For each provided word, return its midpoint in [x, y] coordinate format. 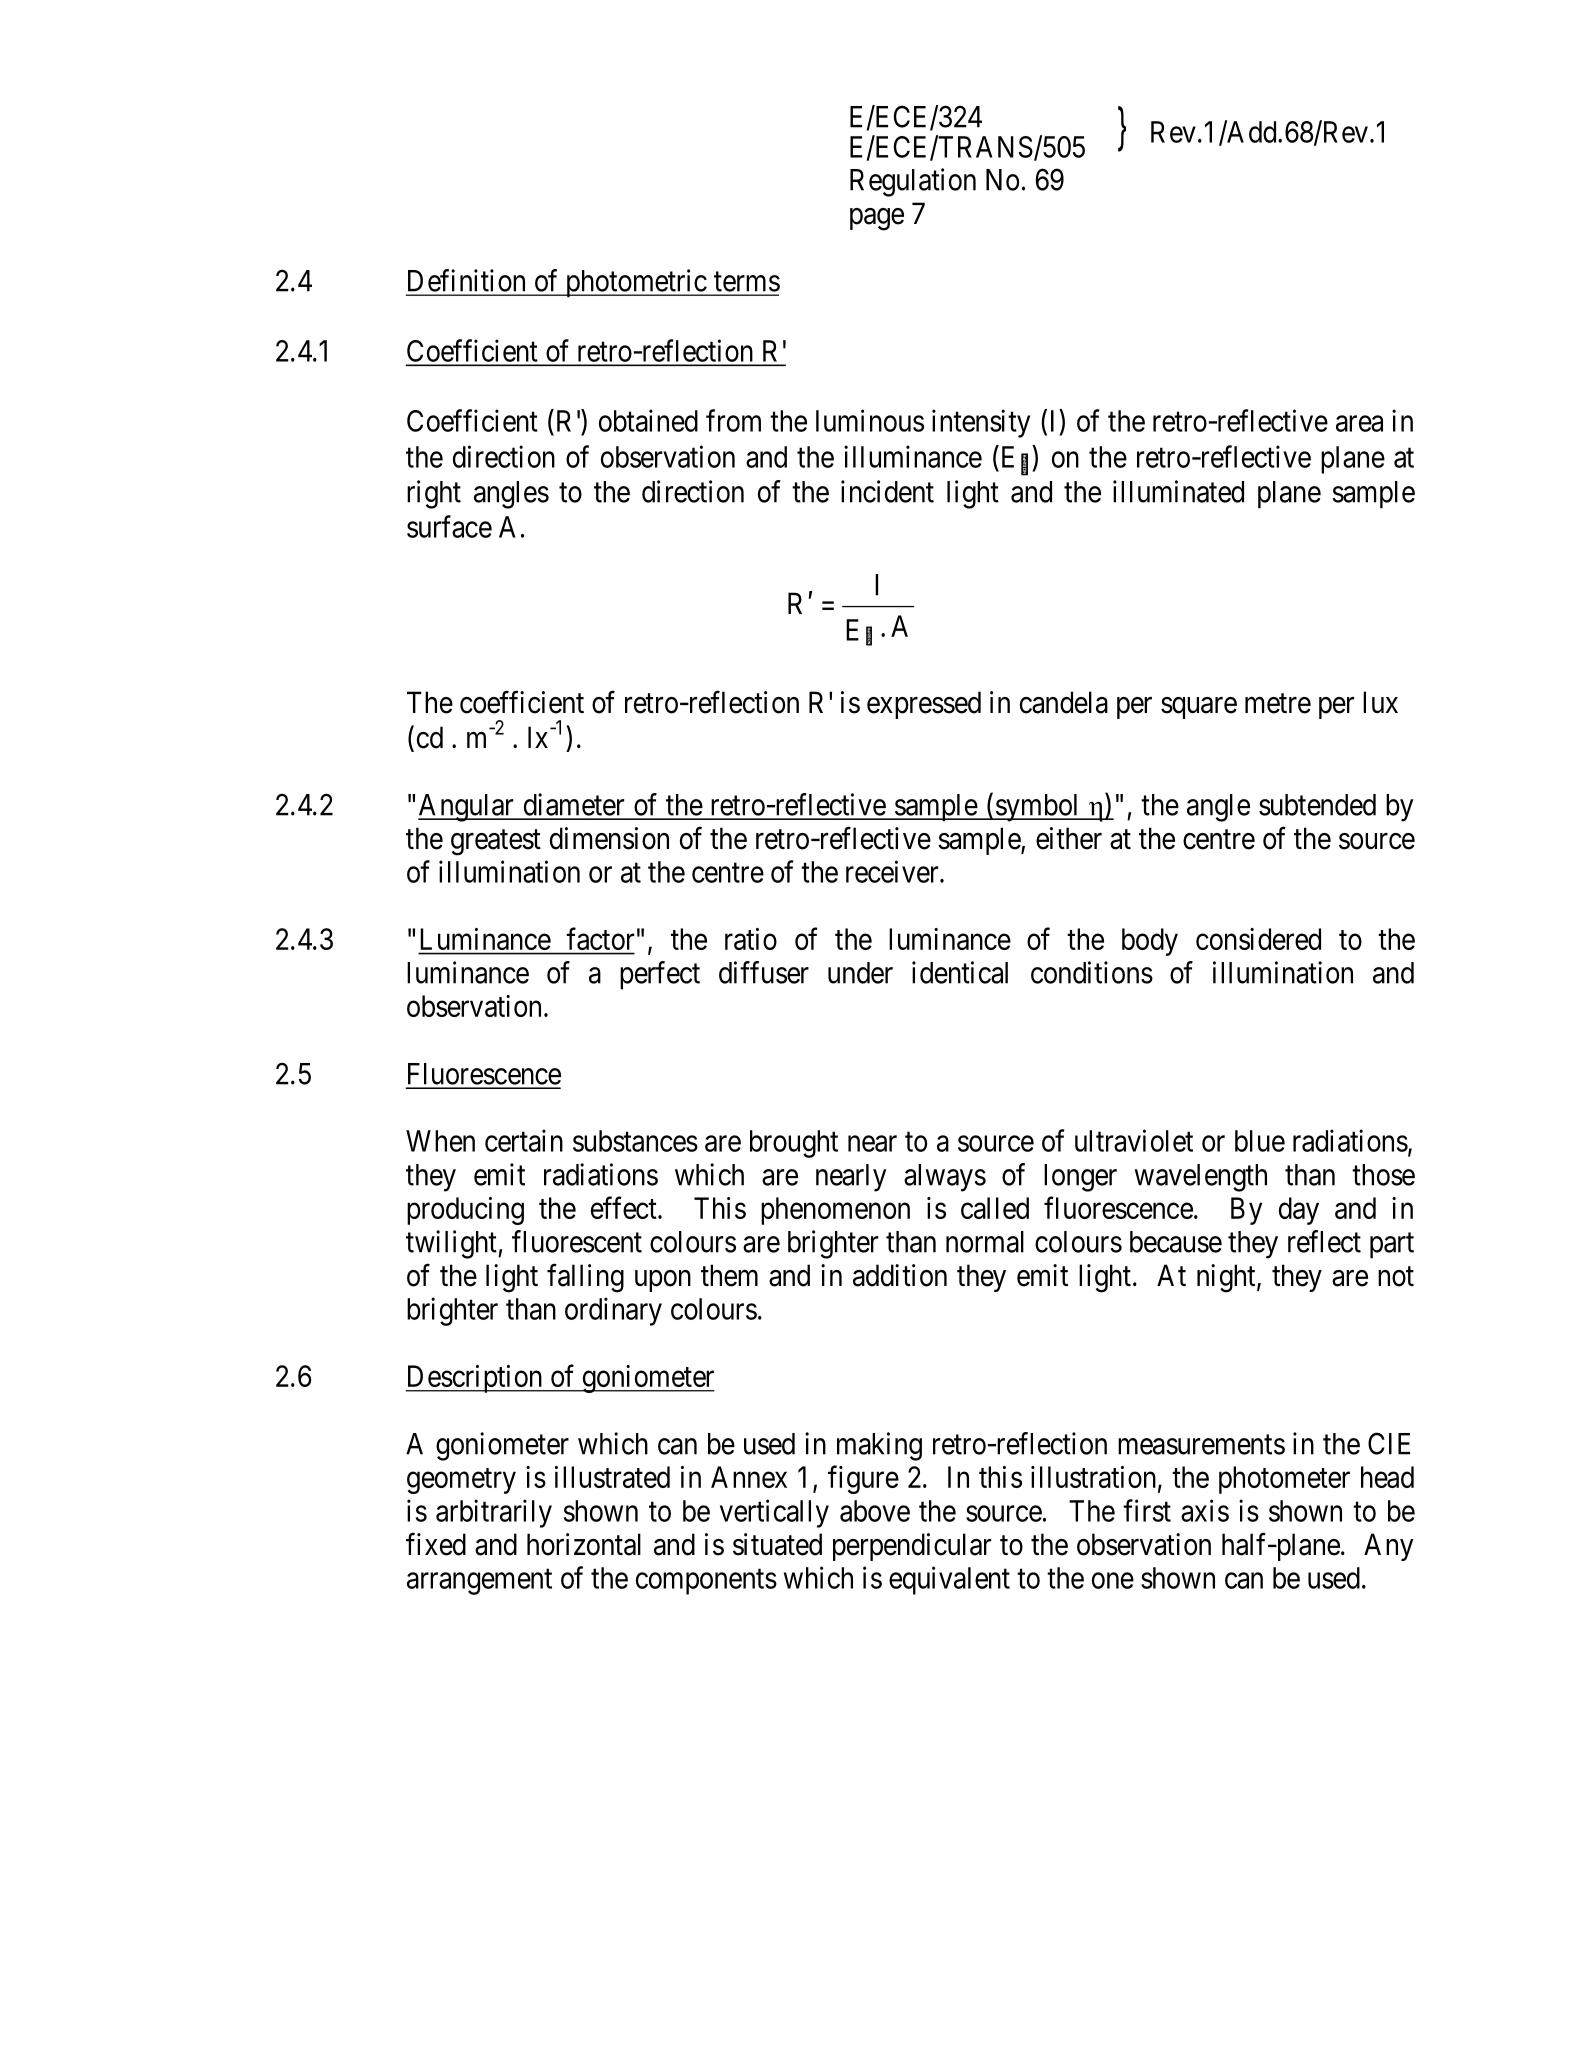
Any [1389, 1547]
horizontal [584, 1544]
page [877, 219]
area [1359, 424]
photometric [635, 283]
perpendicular [912, 1547]
